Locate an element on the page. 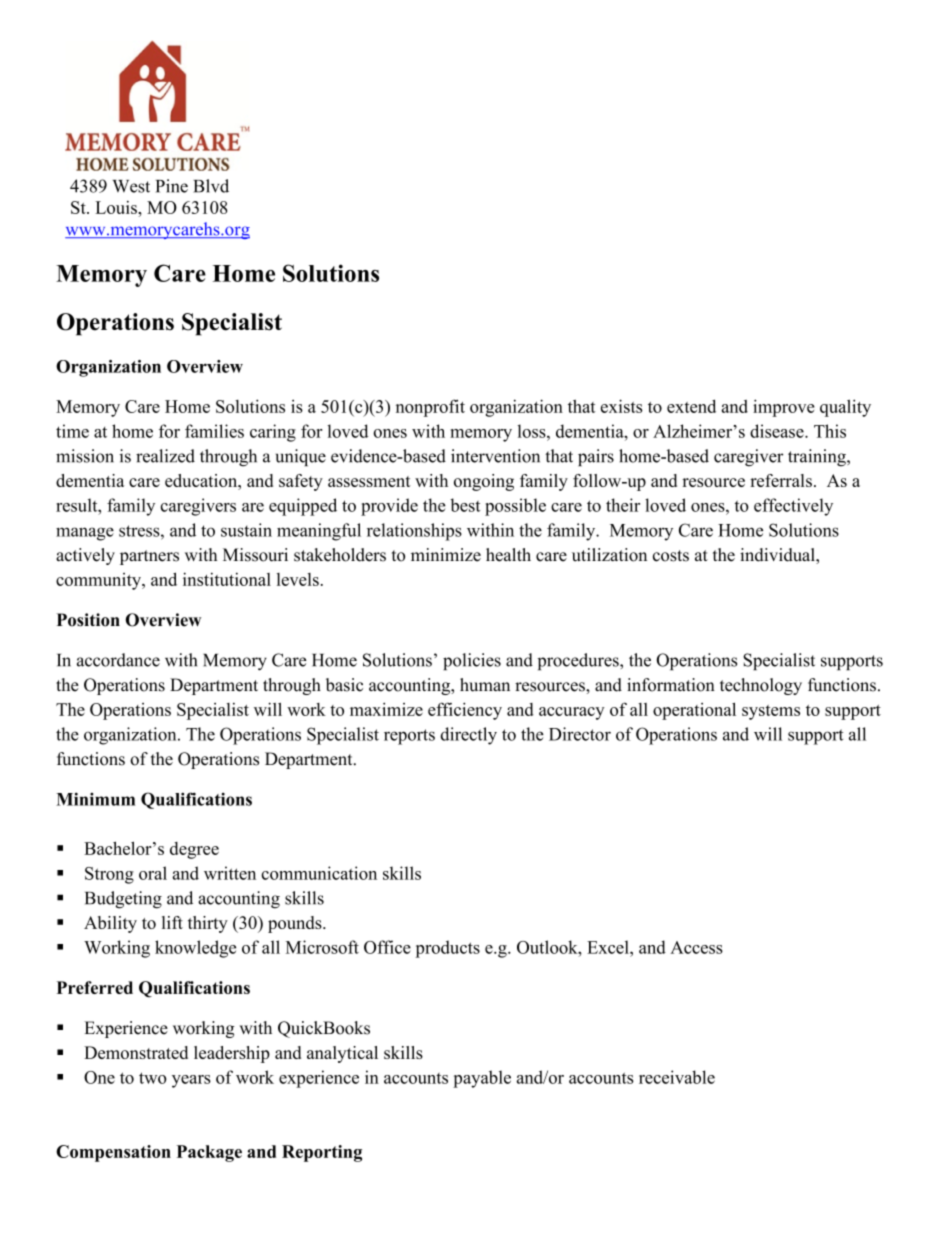 This document has height=1233, width=952. accordance is located at coordinates (118, 660).
